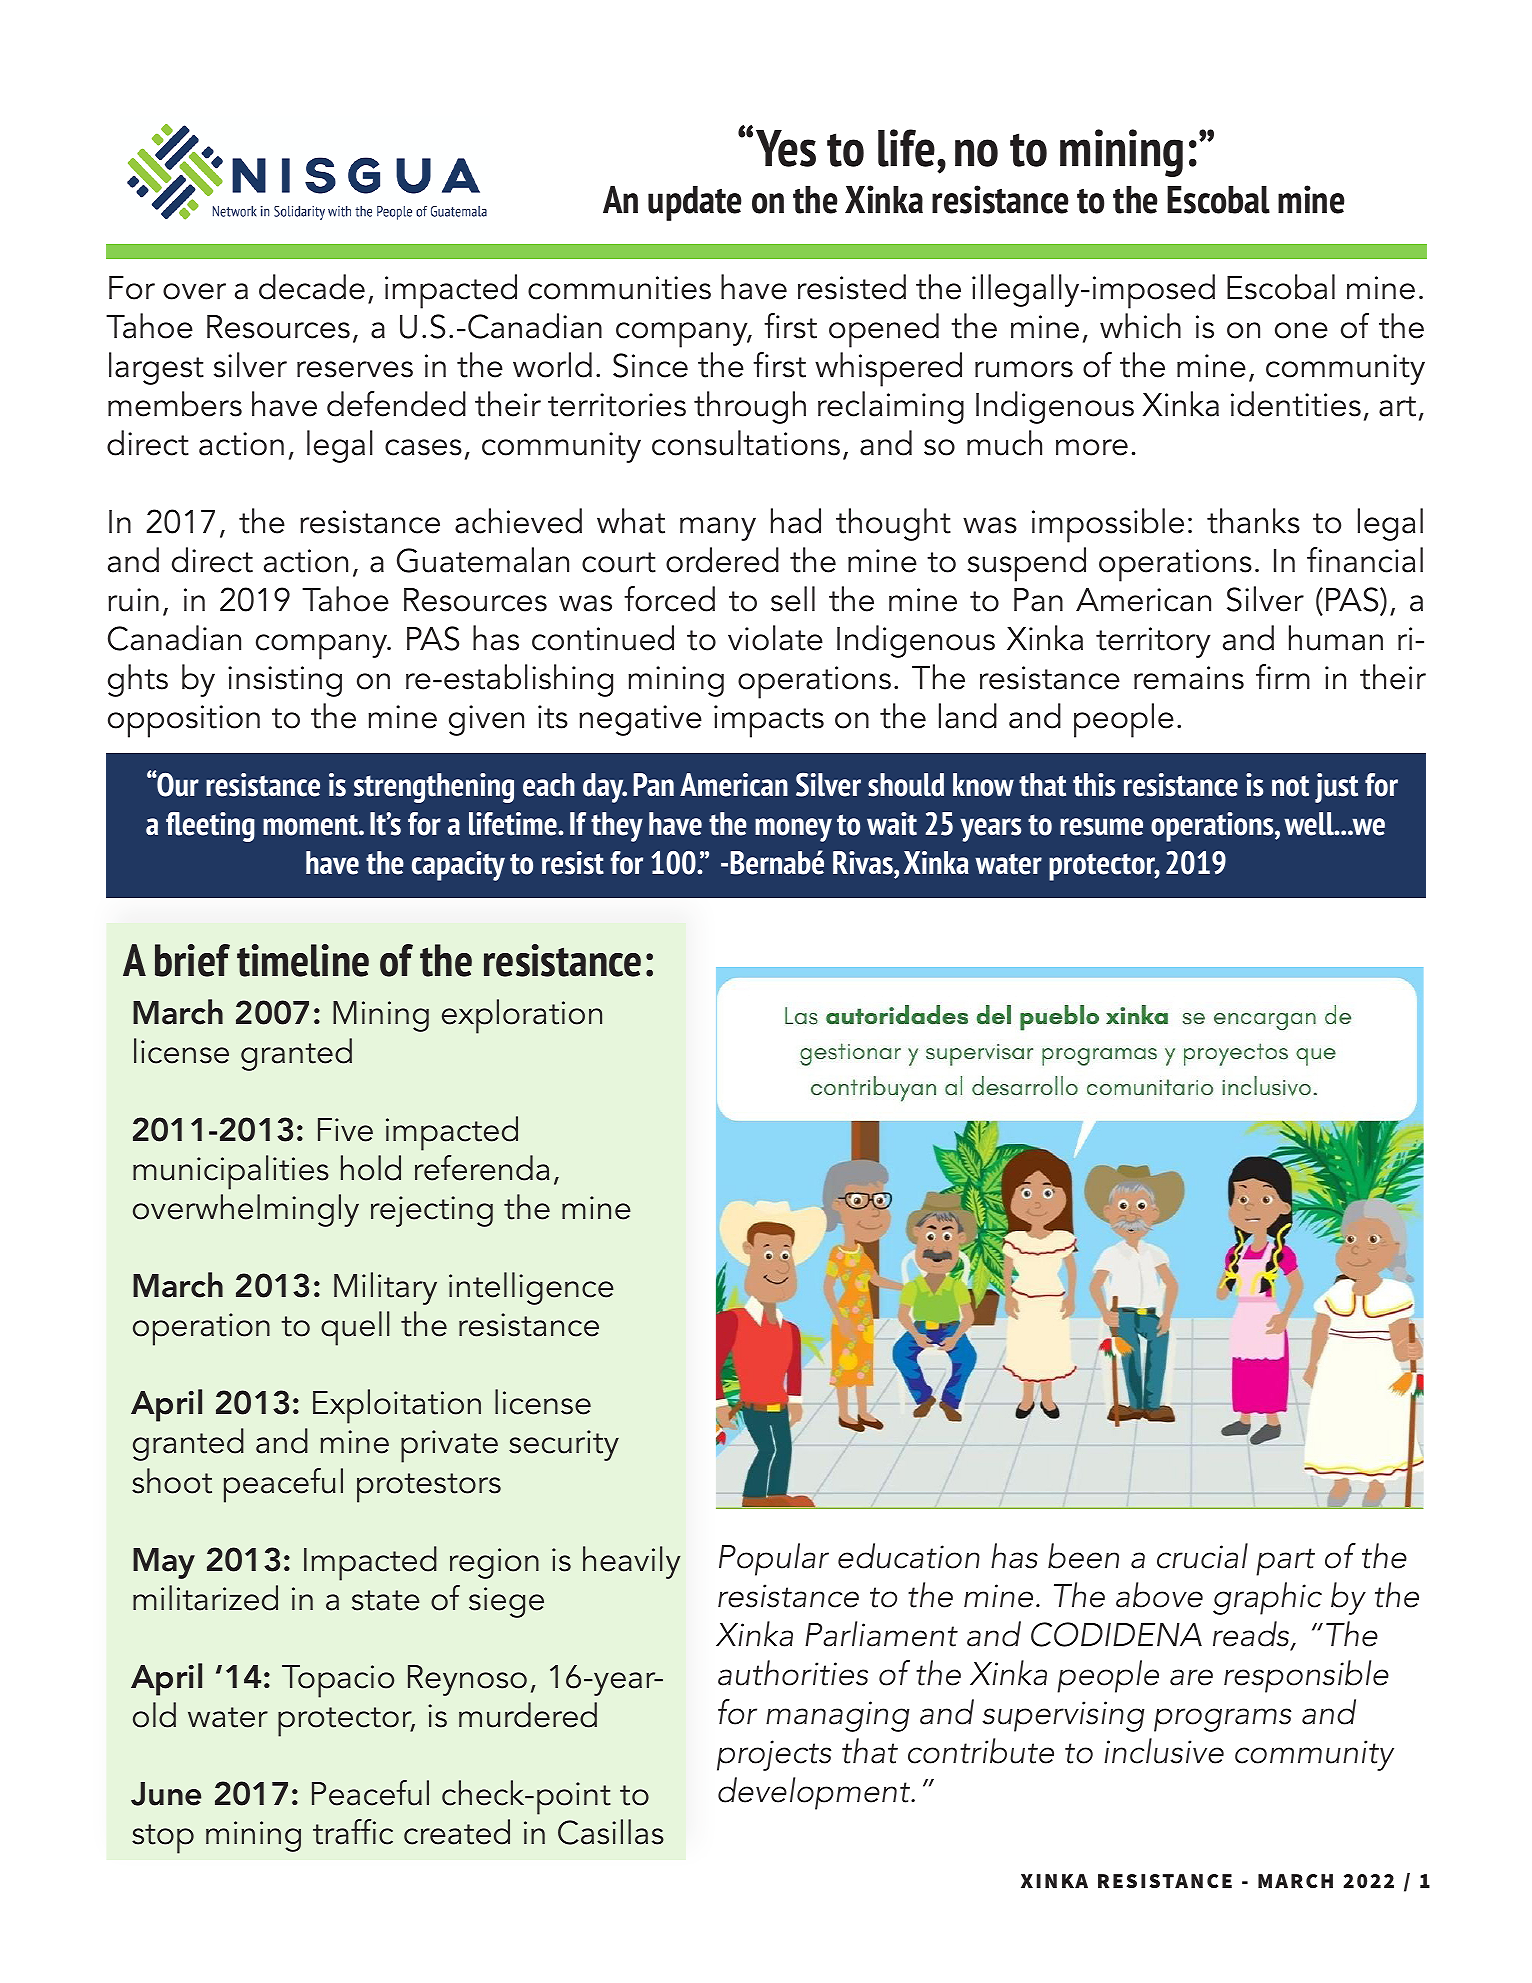 The image size is (1532, 1983). What do you see at coordinates (1189, 678) in the screenshot?
I see `remains` at bounding box center [1189, 678].
